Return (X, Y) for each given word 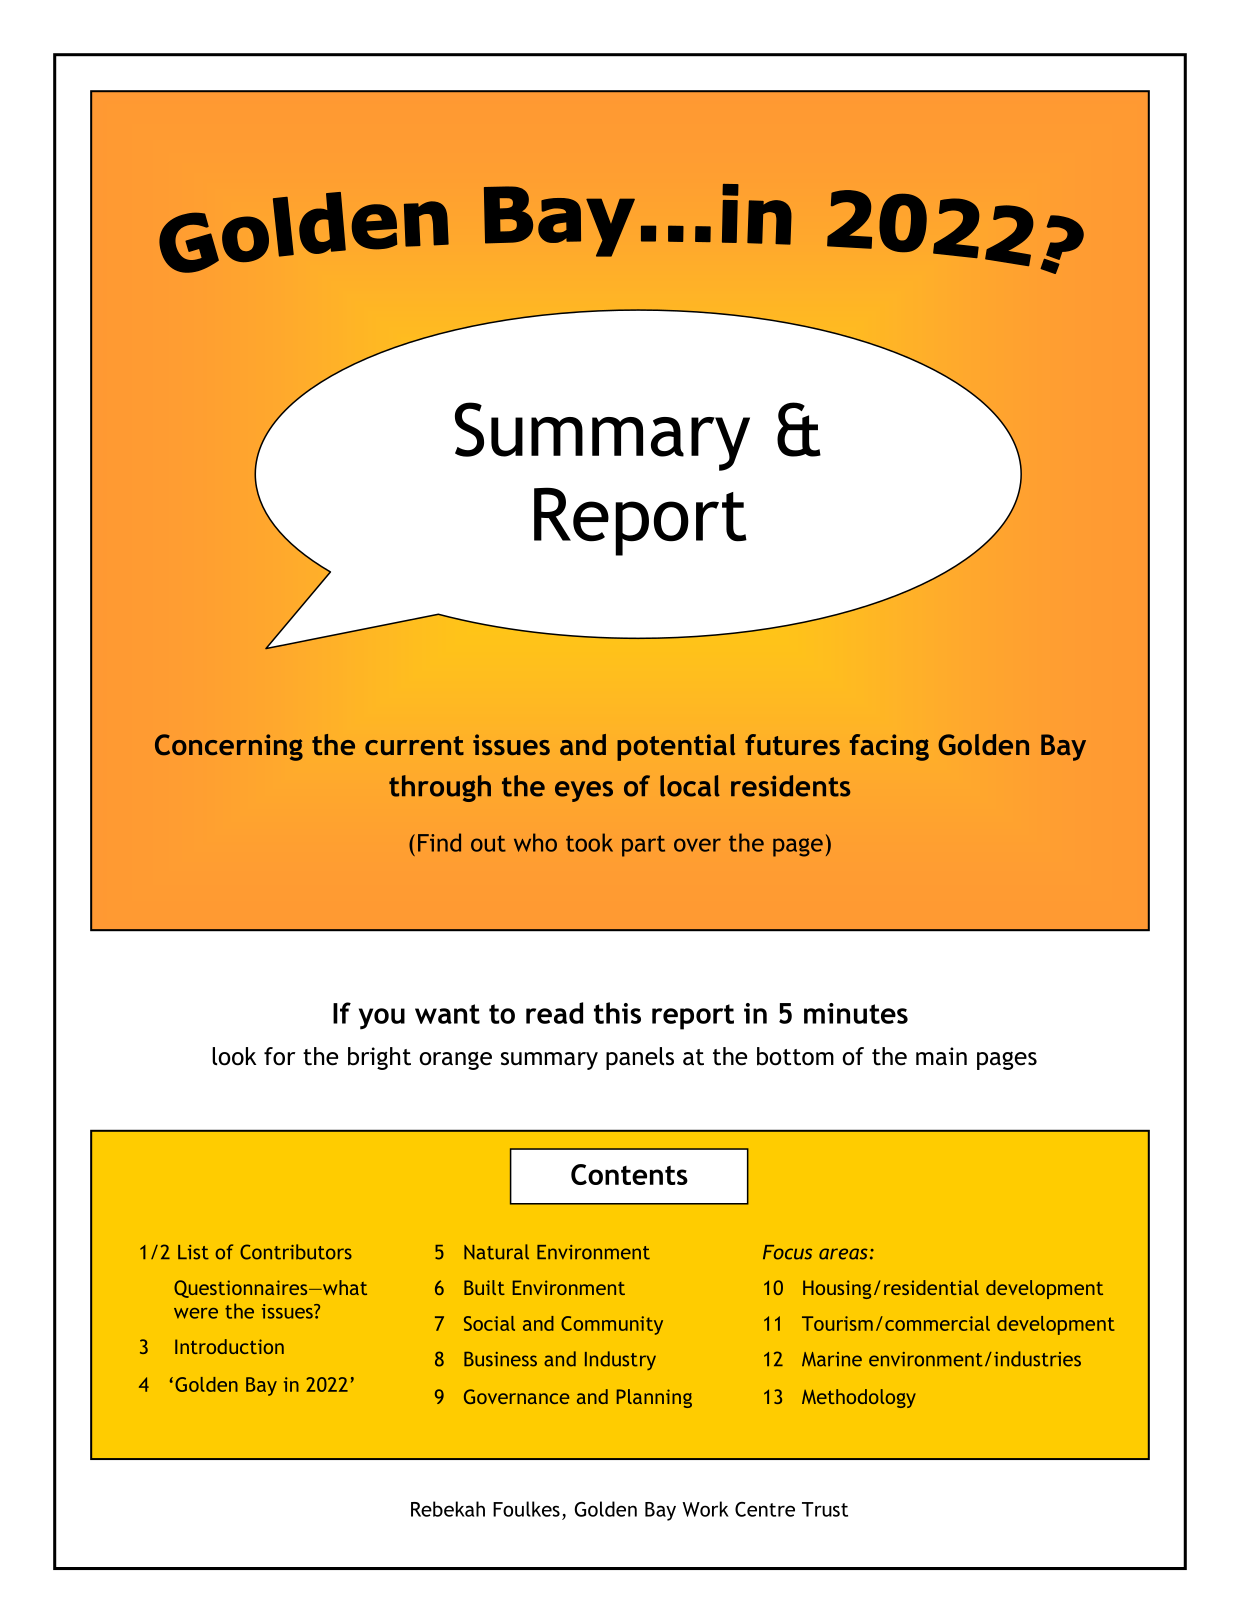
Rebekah (448, 1509)
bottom (795, 1056)
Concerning (229, 747)
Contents (629, 1174)
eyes (584, 791)
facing (889, 747)
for (280, 1056)
